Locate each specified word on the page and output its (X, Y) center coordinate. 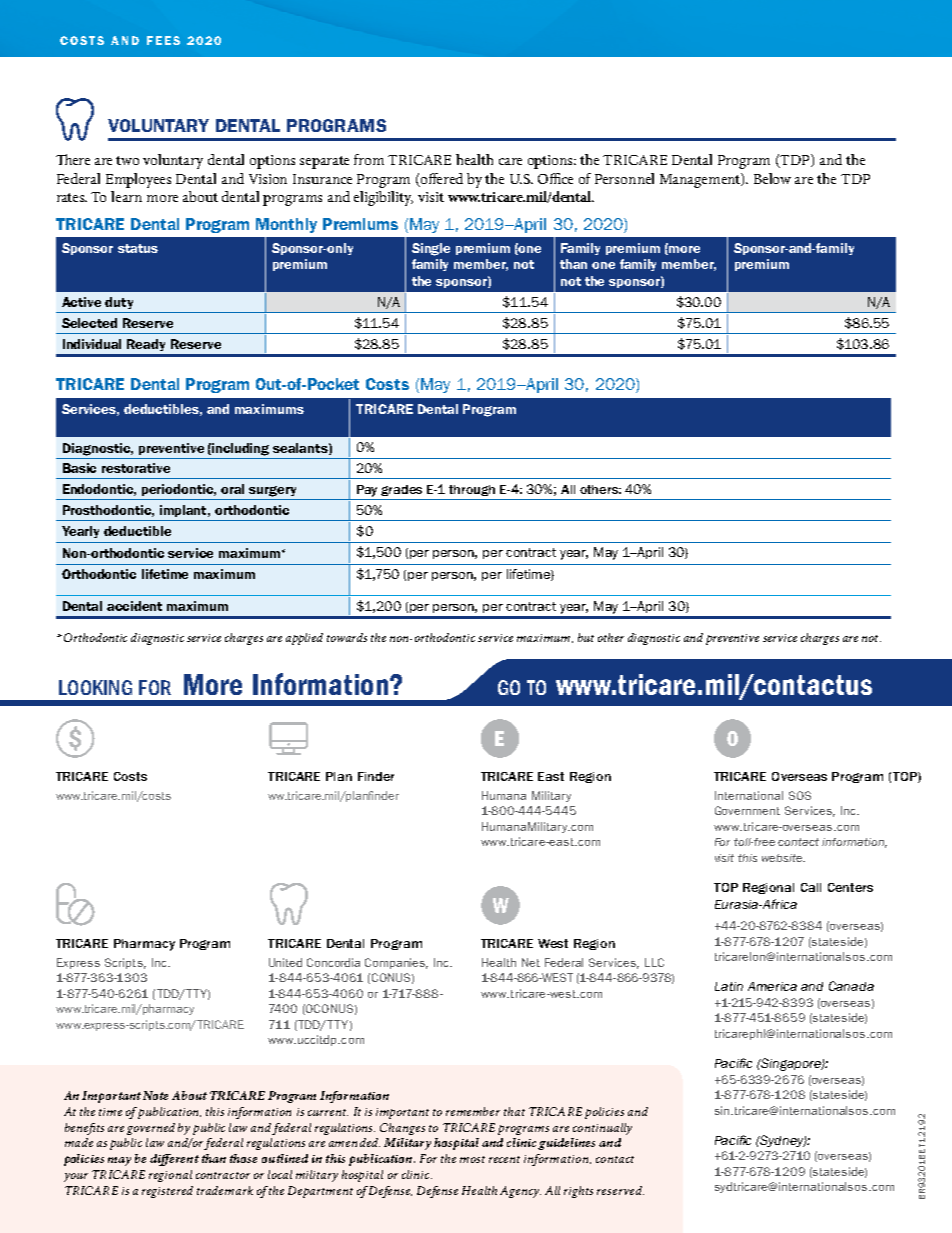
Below (772, 178)
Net (531, 962)
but (586, 637)
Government (747, 810)
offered (442, 178)
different (174, 1160)
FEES (163, 40)
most (472, 1159)
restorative (136, 468)
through (472, 490)
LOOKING (95, 687)
